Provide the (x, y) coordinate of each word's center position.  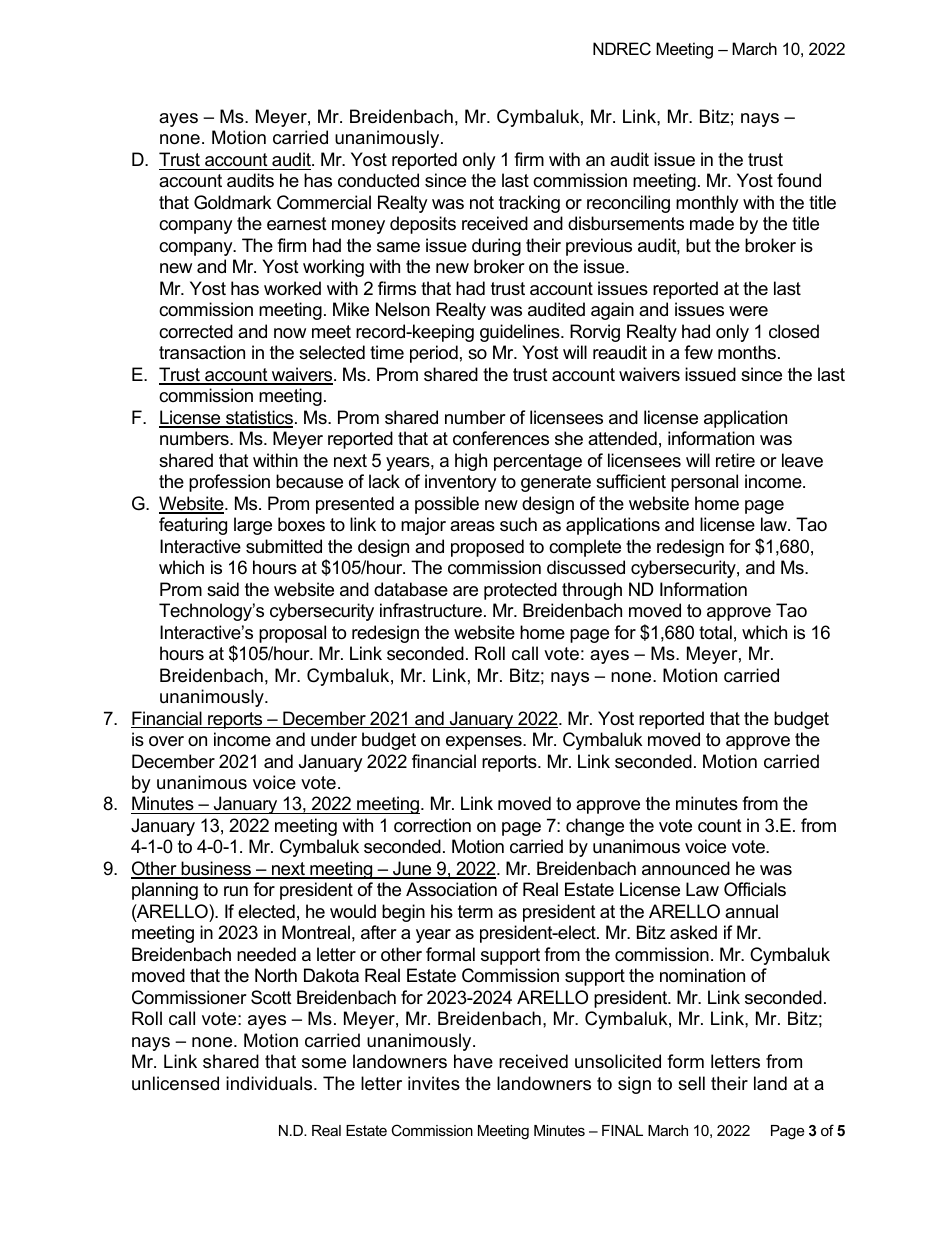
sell (691, 1083)
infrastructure (432, 610)
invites (434, 1083)
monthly (707, 204)
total (715, 632)
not (482, 202)
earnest (297, 224)
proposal (292, 634)
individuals (270, 1083)
